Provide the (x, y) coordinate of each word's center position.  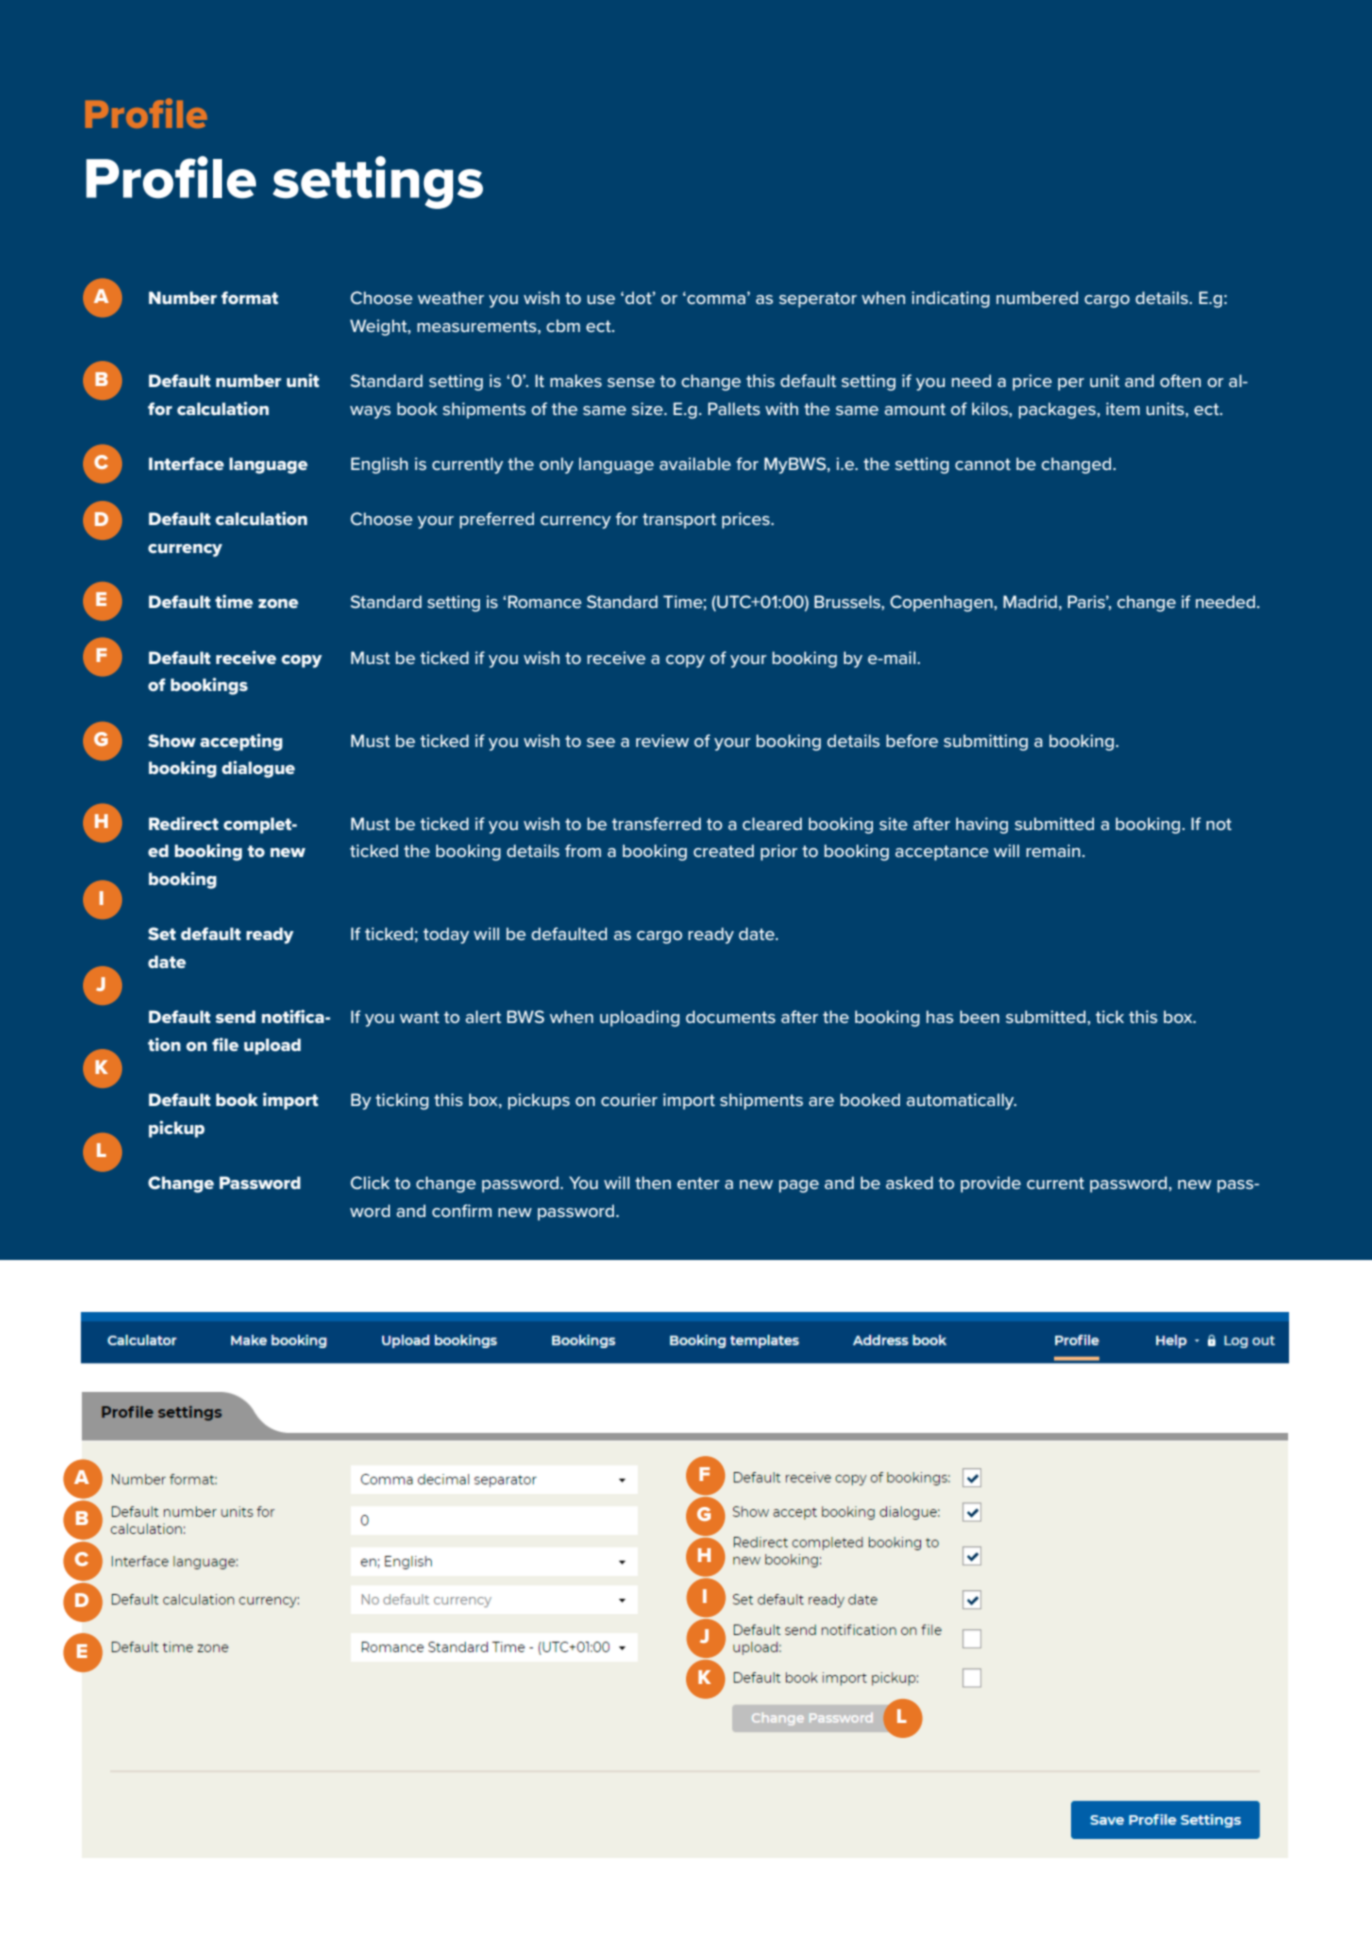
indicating (951, 299)
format (249, 297)
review (662, 740)
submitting (986, 742)
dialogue (258, 769)
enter (698, 1183)
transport (679, 521)
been (979, 1016)
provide (991, 1184)
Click (370, 1182)
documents (731, 1016)
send (235, 1016)
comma (716, 298)
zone (278, 603)
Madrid (1030, 601)
